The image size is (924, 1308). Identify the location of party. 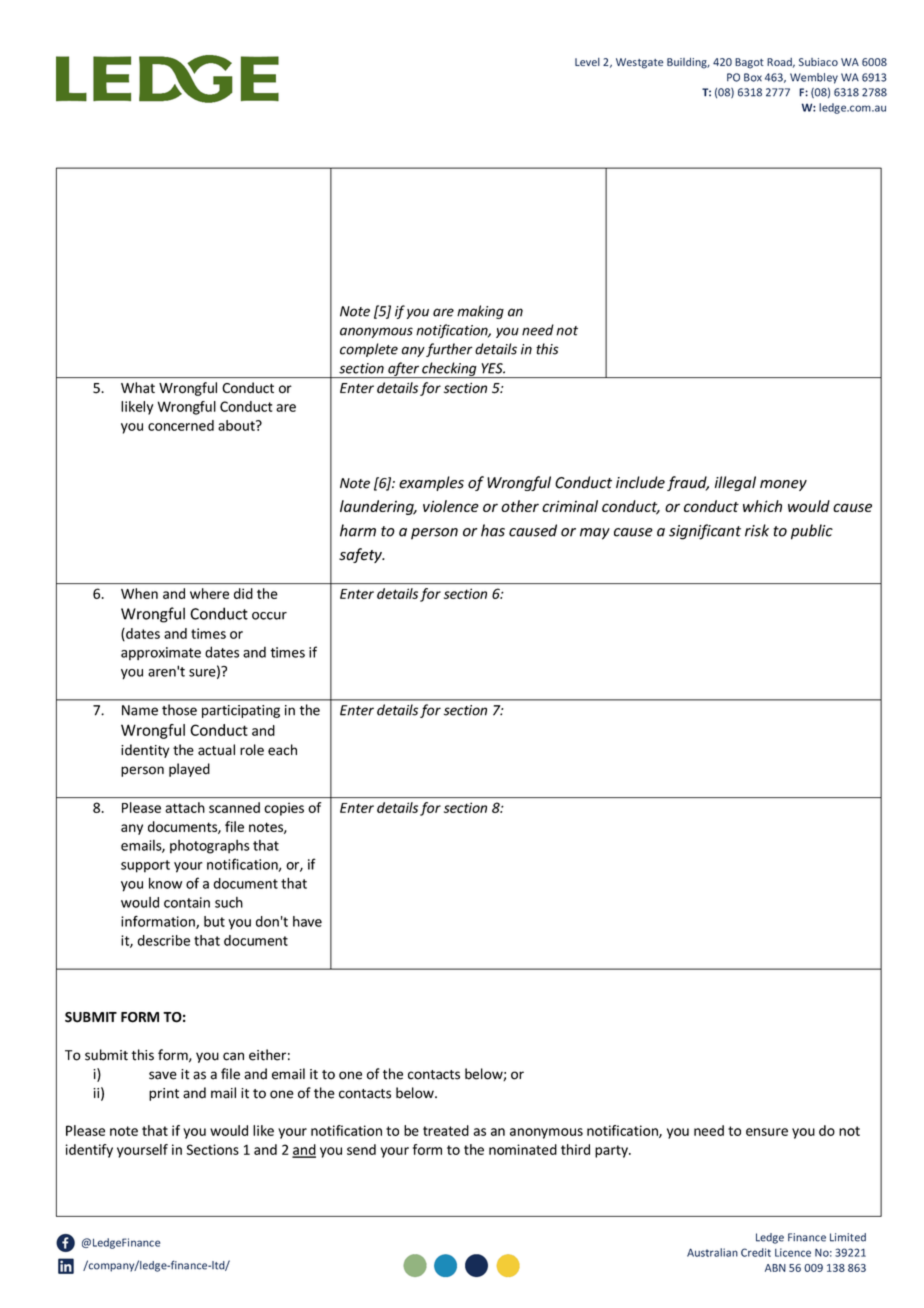
(612, 1151).
